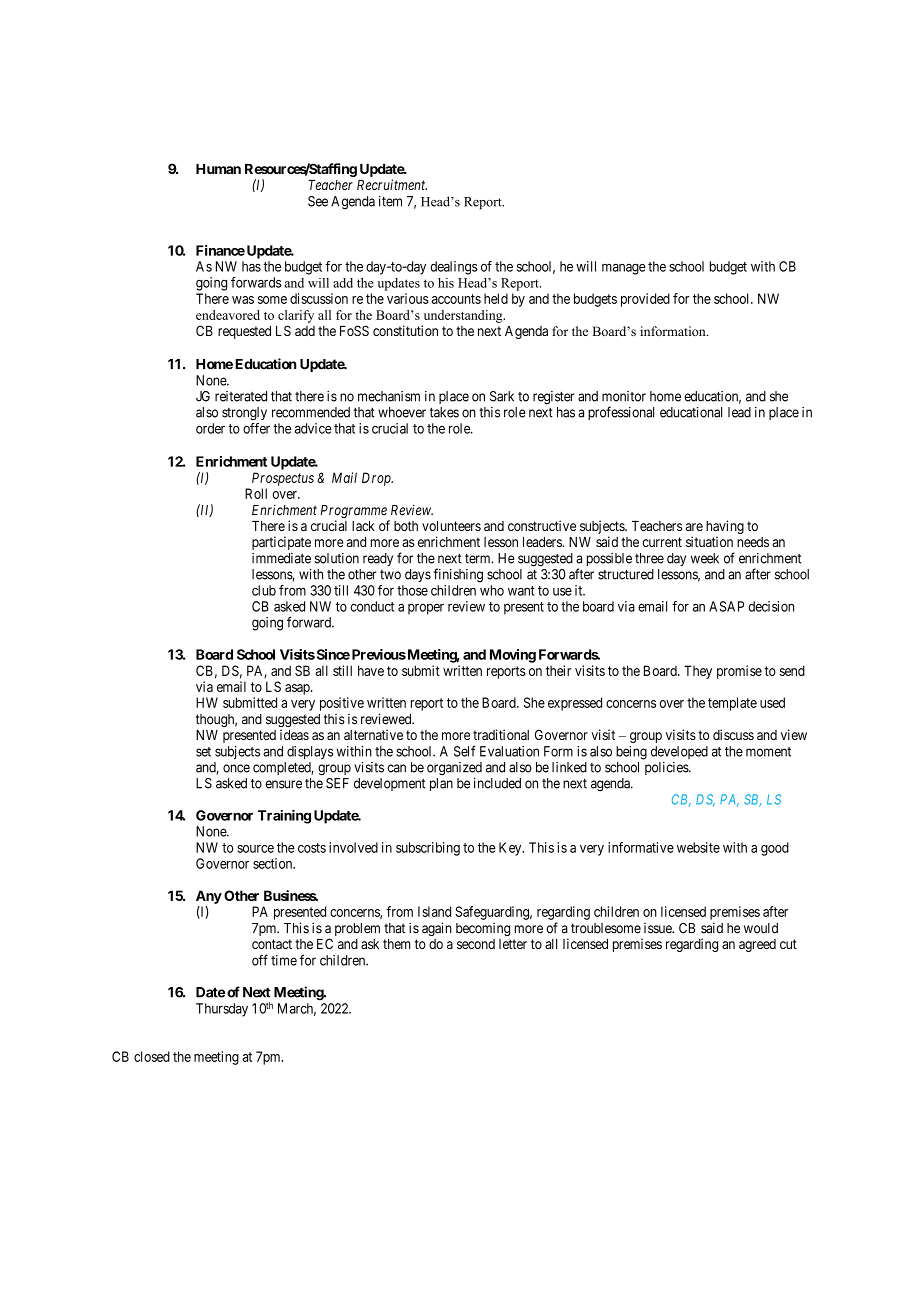 The height and width of the image is (1308, 924). I want to click on having, so click(725, 528).
